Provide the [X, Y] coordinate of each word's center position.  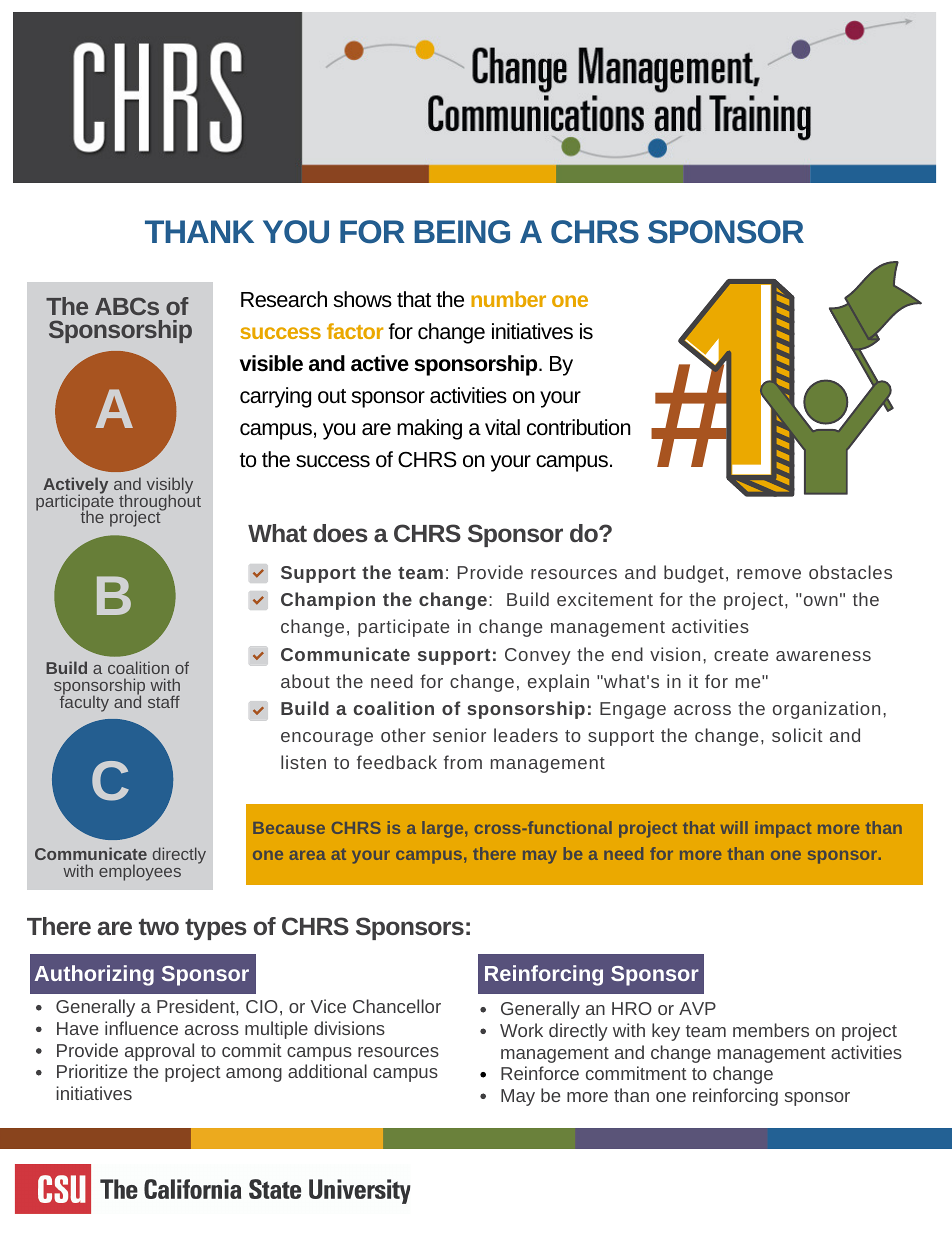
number [508, 299]
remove [769, 574]
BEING [462, 232]
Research [284, 299]
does [340, 533]
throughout [160, 502]
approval [159, 1052]
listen [303, 762]
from [463, 762]
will [734, 827]
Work [521, 1030]
